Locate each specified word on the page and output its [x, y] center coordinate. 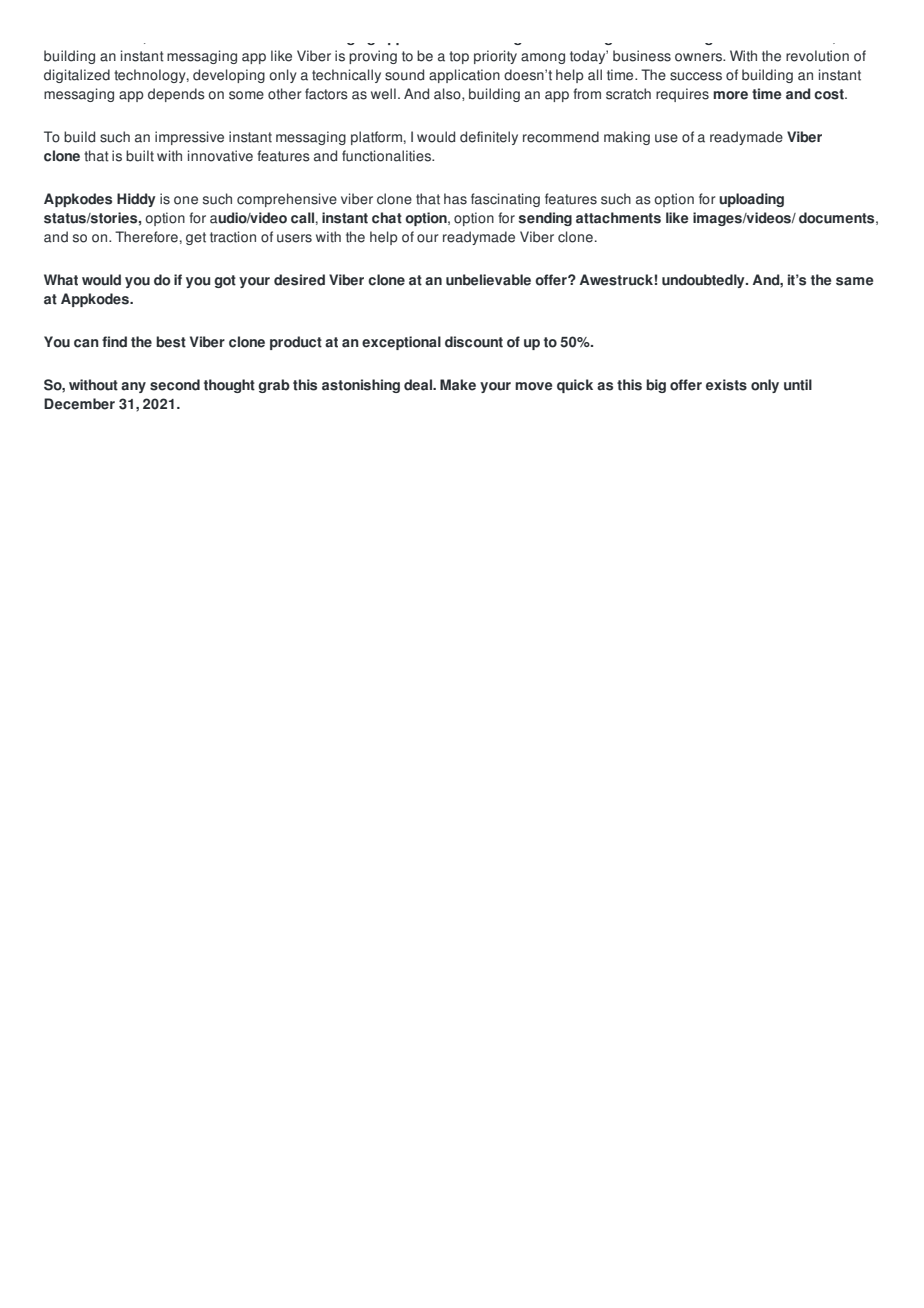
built [140, 156]
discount [474, 342]
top [459, 57]
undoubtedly [704, 281]
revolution [817, 56]
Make [458, 385]
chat [387, 218]
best [171, 342]
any [133, 387]
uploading [751, 200]
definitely [489, 138]
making [627, 138]
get [196, 238]
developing [229, 76]
